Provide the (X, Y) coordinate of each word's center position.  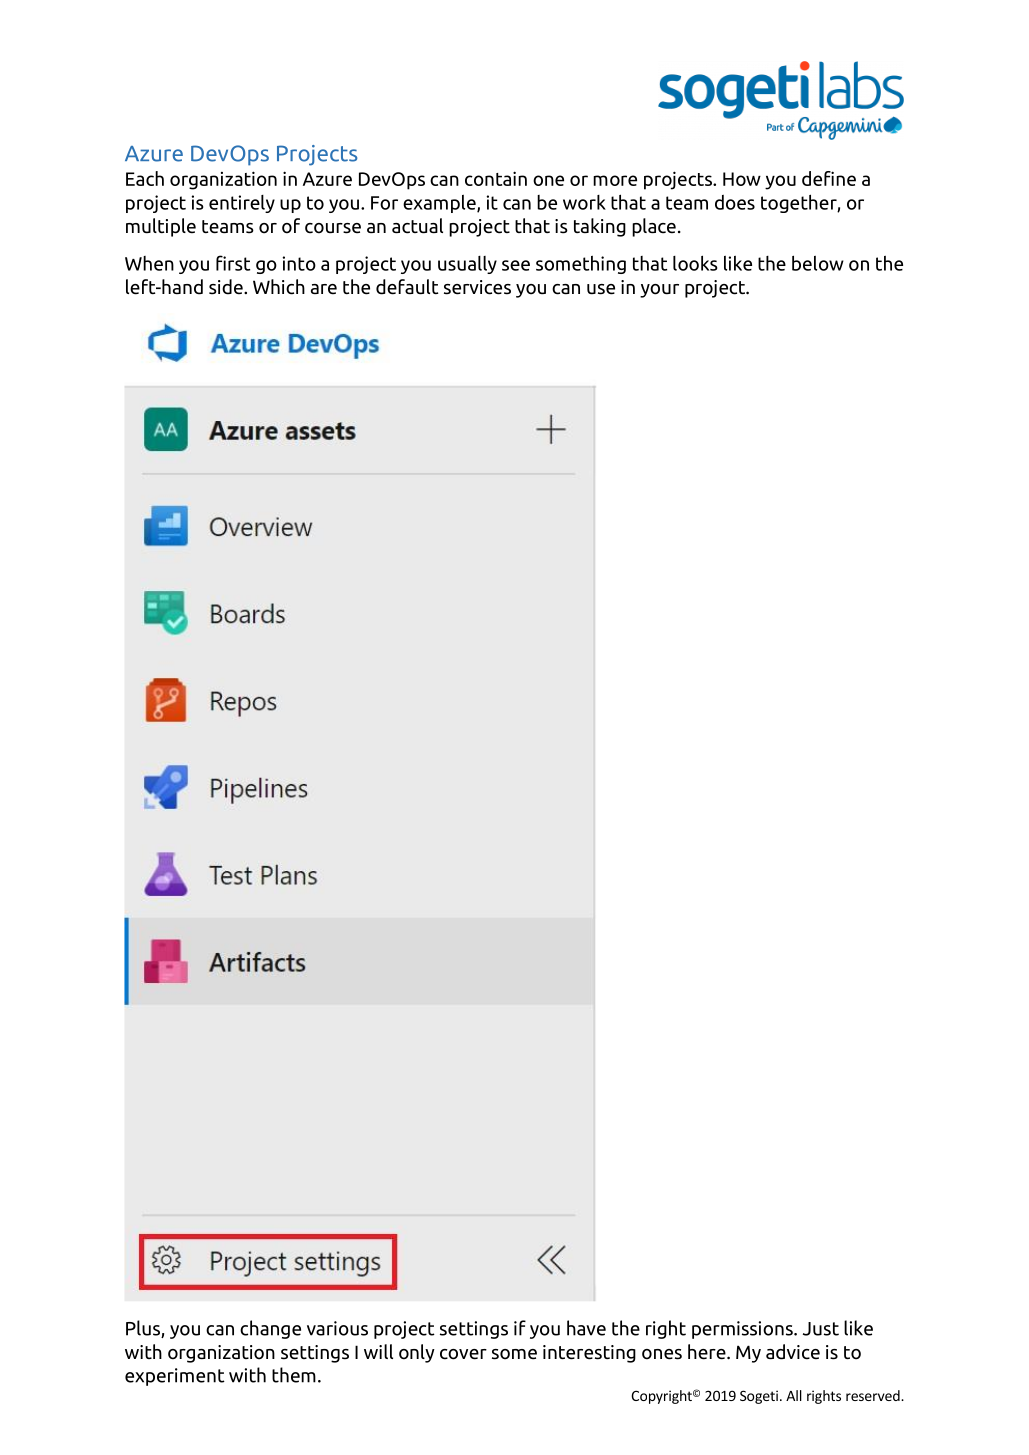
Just (821, 1329)
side (227, 287)
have (586, 1328)
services (477, 287)
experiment (175, 1377)
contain (496, 178)
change (270, 1329)
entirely (242, 204)
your (659, 291)
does (735, 202)
